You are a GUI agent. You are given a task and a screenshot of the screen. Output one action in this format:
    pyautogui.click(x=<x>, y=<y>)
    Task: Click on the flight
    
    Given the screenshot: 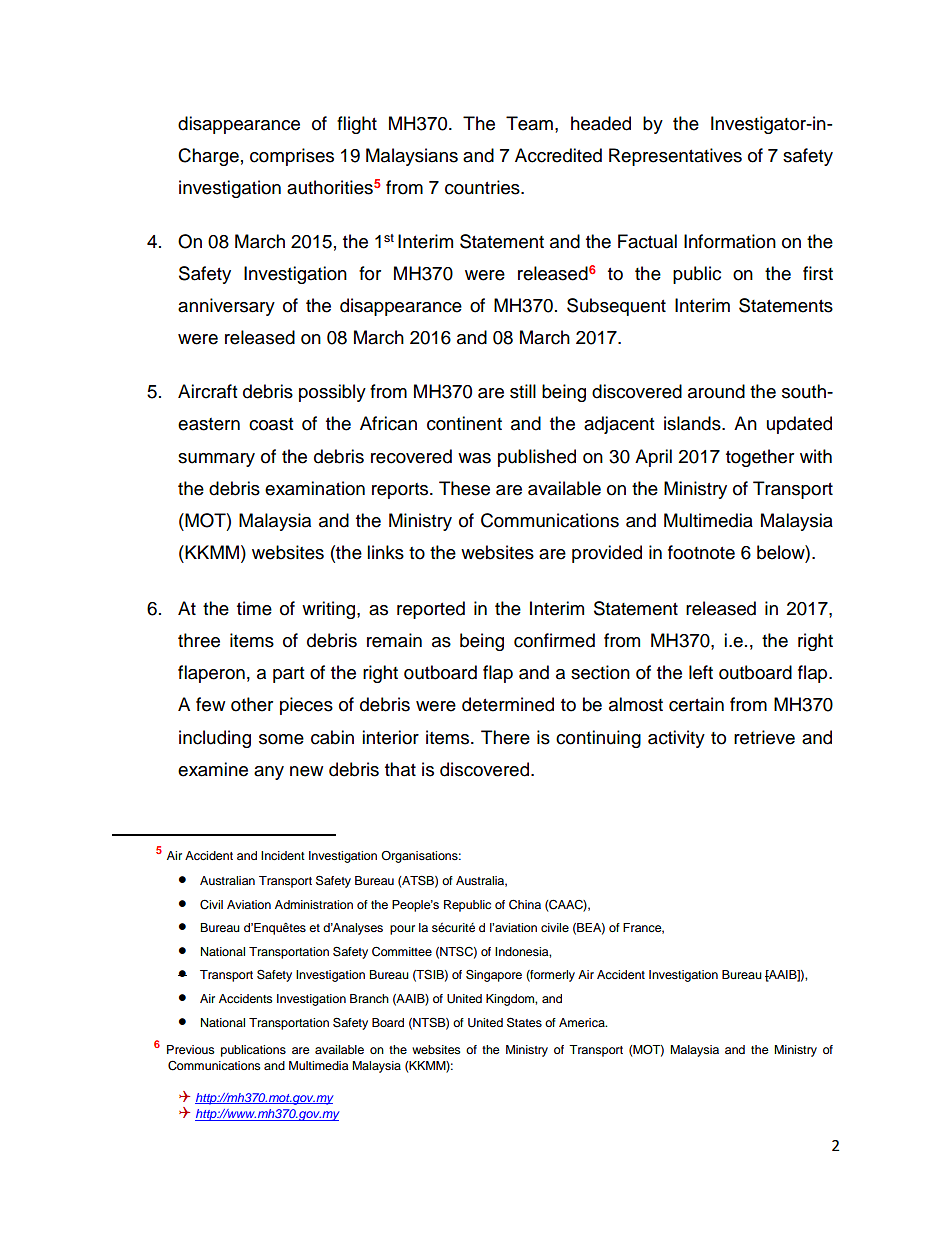 What is the action you would take?
    pyautogui.click(x=357, y=125)
